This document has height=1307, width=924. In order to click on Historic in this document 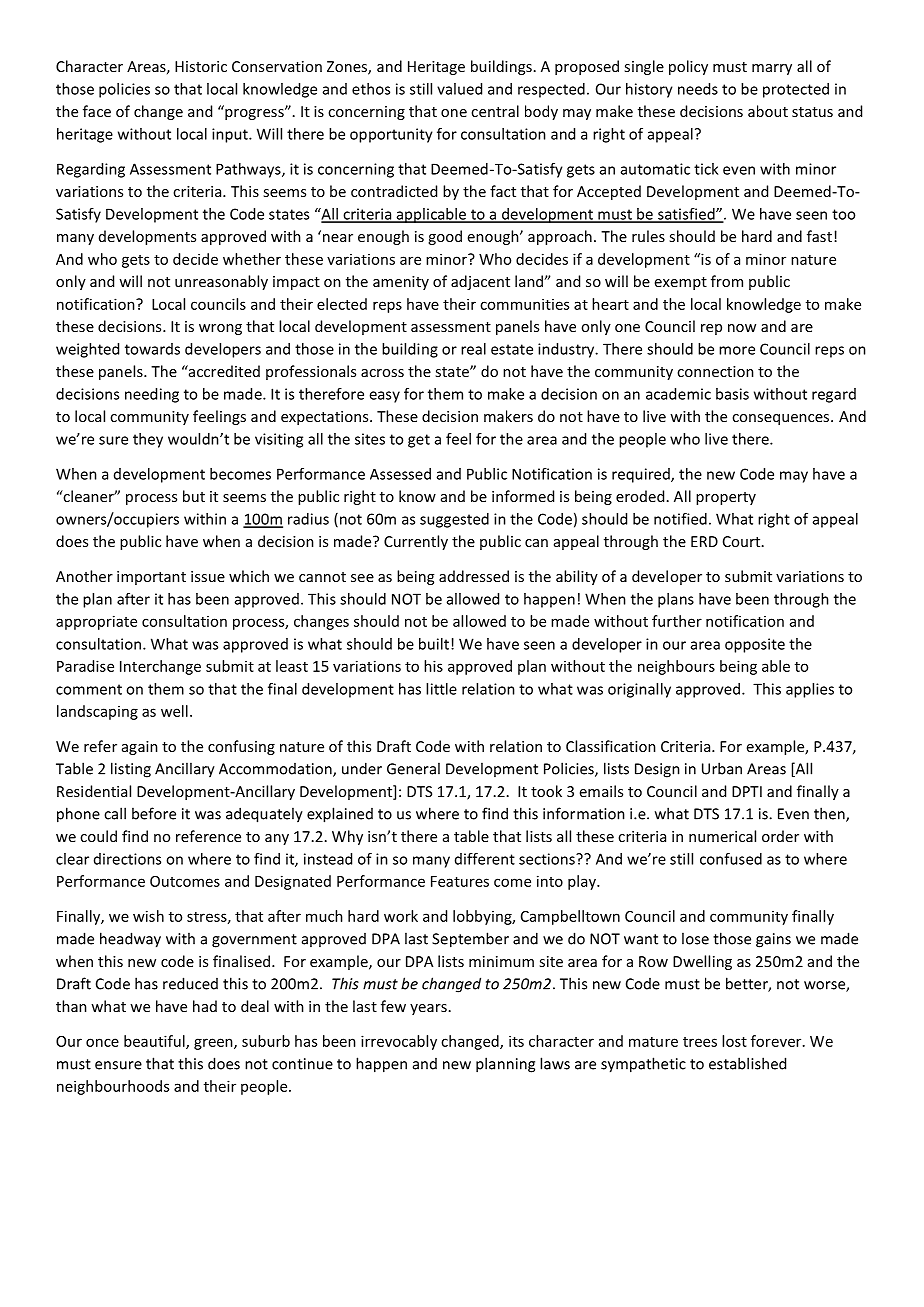, I will do `click(201, 66)`.
